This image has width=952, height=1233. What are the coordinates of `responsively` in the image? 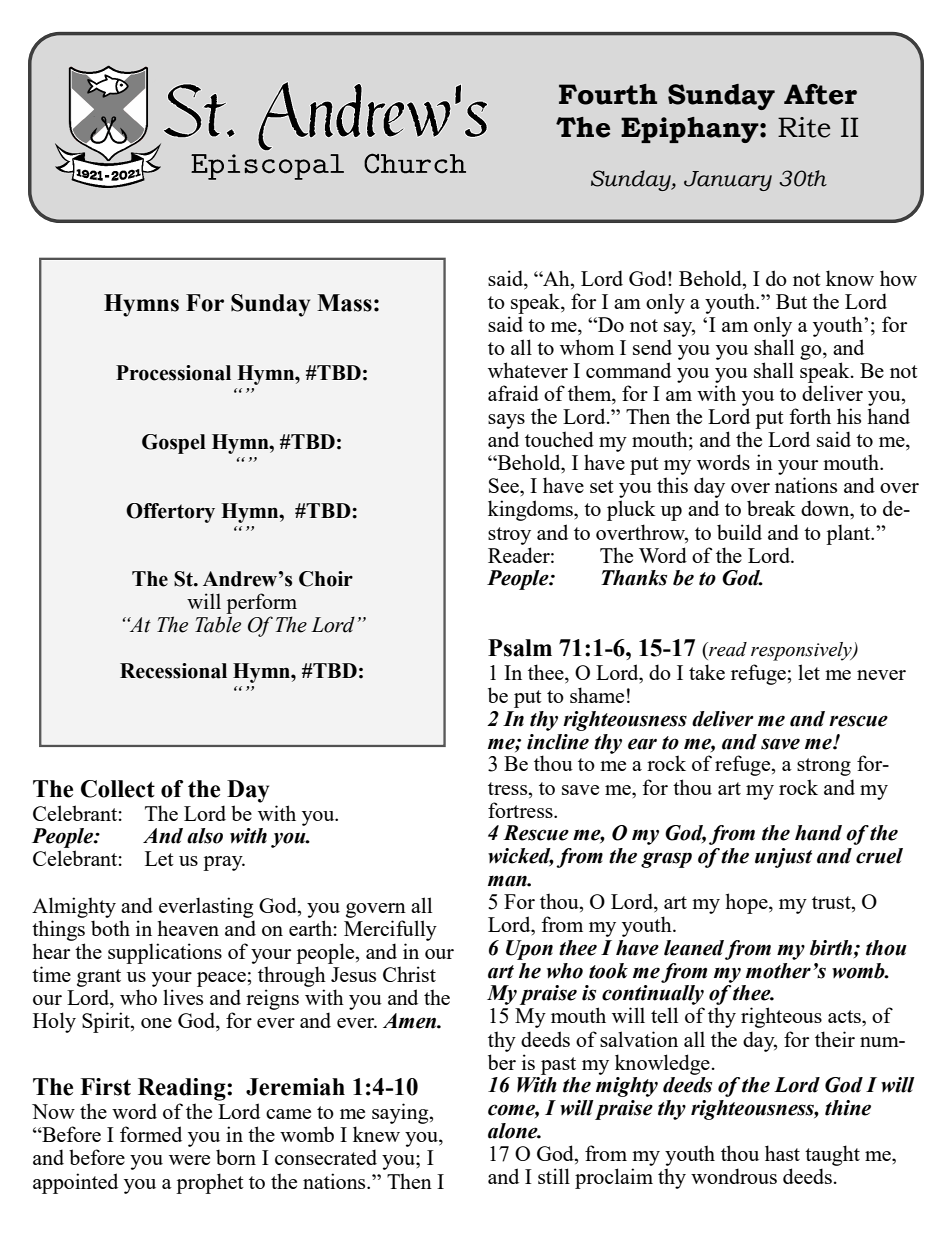 It's located at (802, 651).
